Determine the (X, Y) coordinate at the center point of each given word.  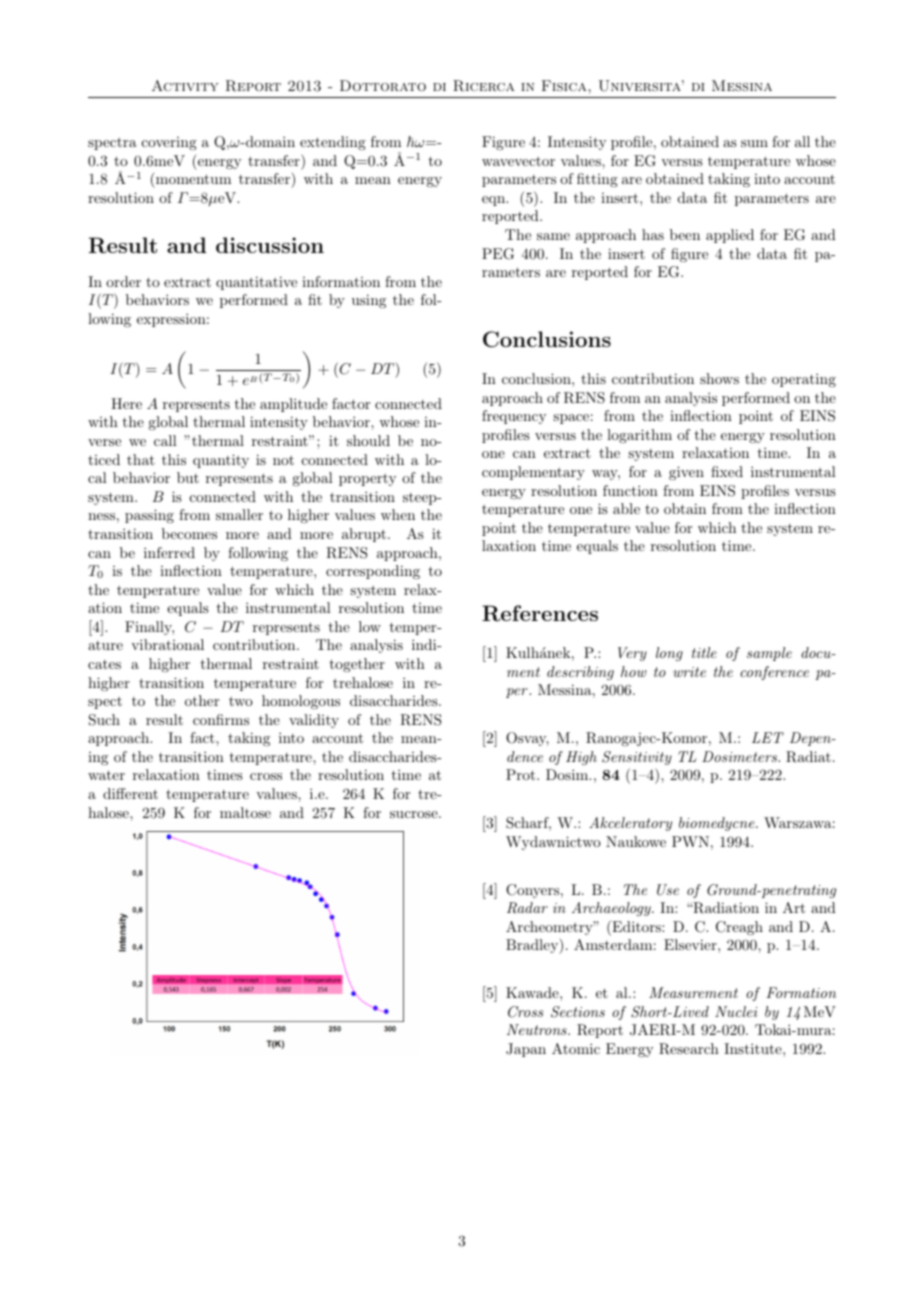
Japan (526, 1050)
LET (768, 737)
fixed (727, 471)
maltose (245, 812)
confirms (221, 719)
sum (754, 143)
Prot (522, 774)
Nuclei (736, 1011)
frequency (514, 417)
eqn (495, 201)
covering (169, 143)
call (165, 440)
